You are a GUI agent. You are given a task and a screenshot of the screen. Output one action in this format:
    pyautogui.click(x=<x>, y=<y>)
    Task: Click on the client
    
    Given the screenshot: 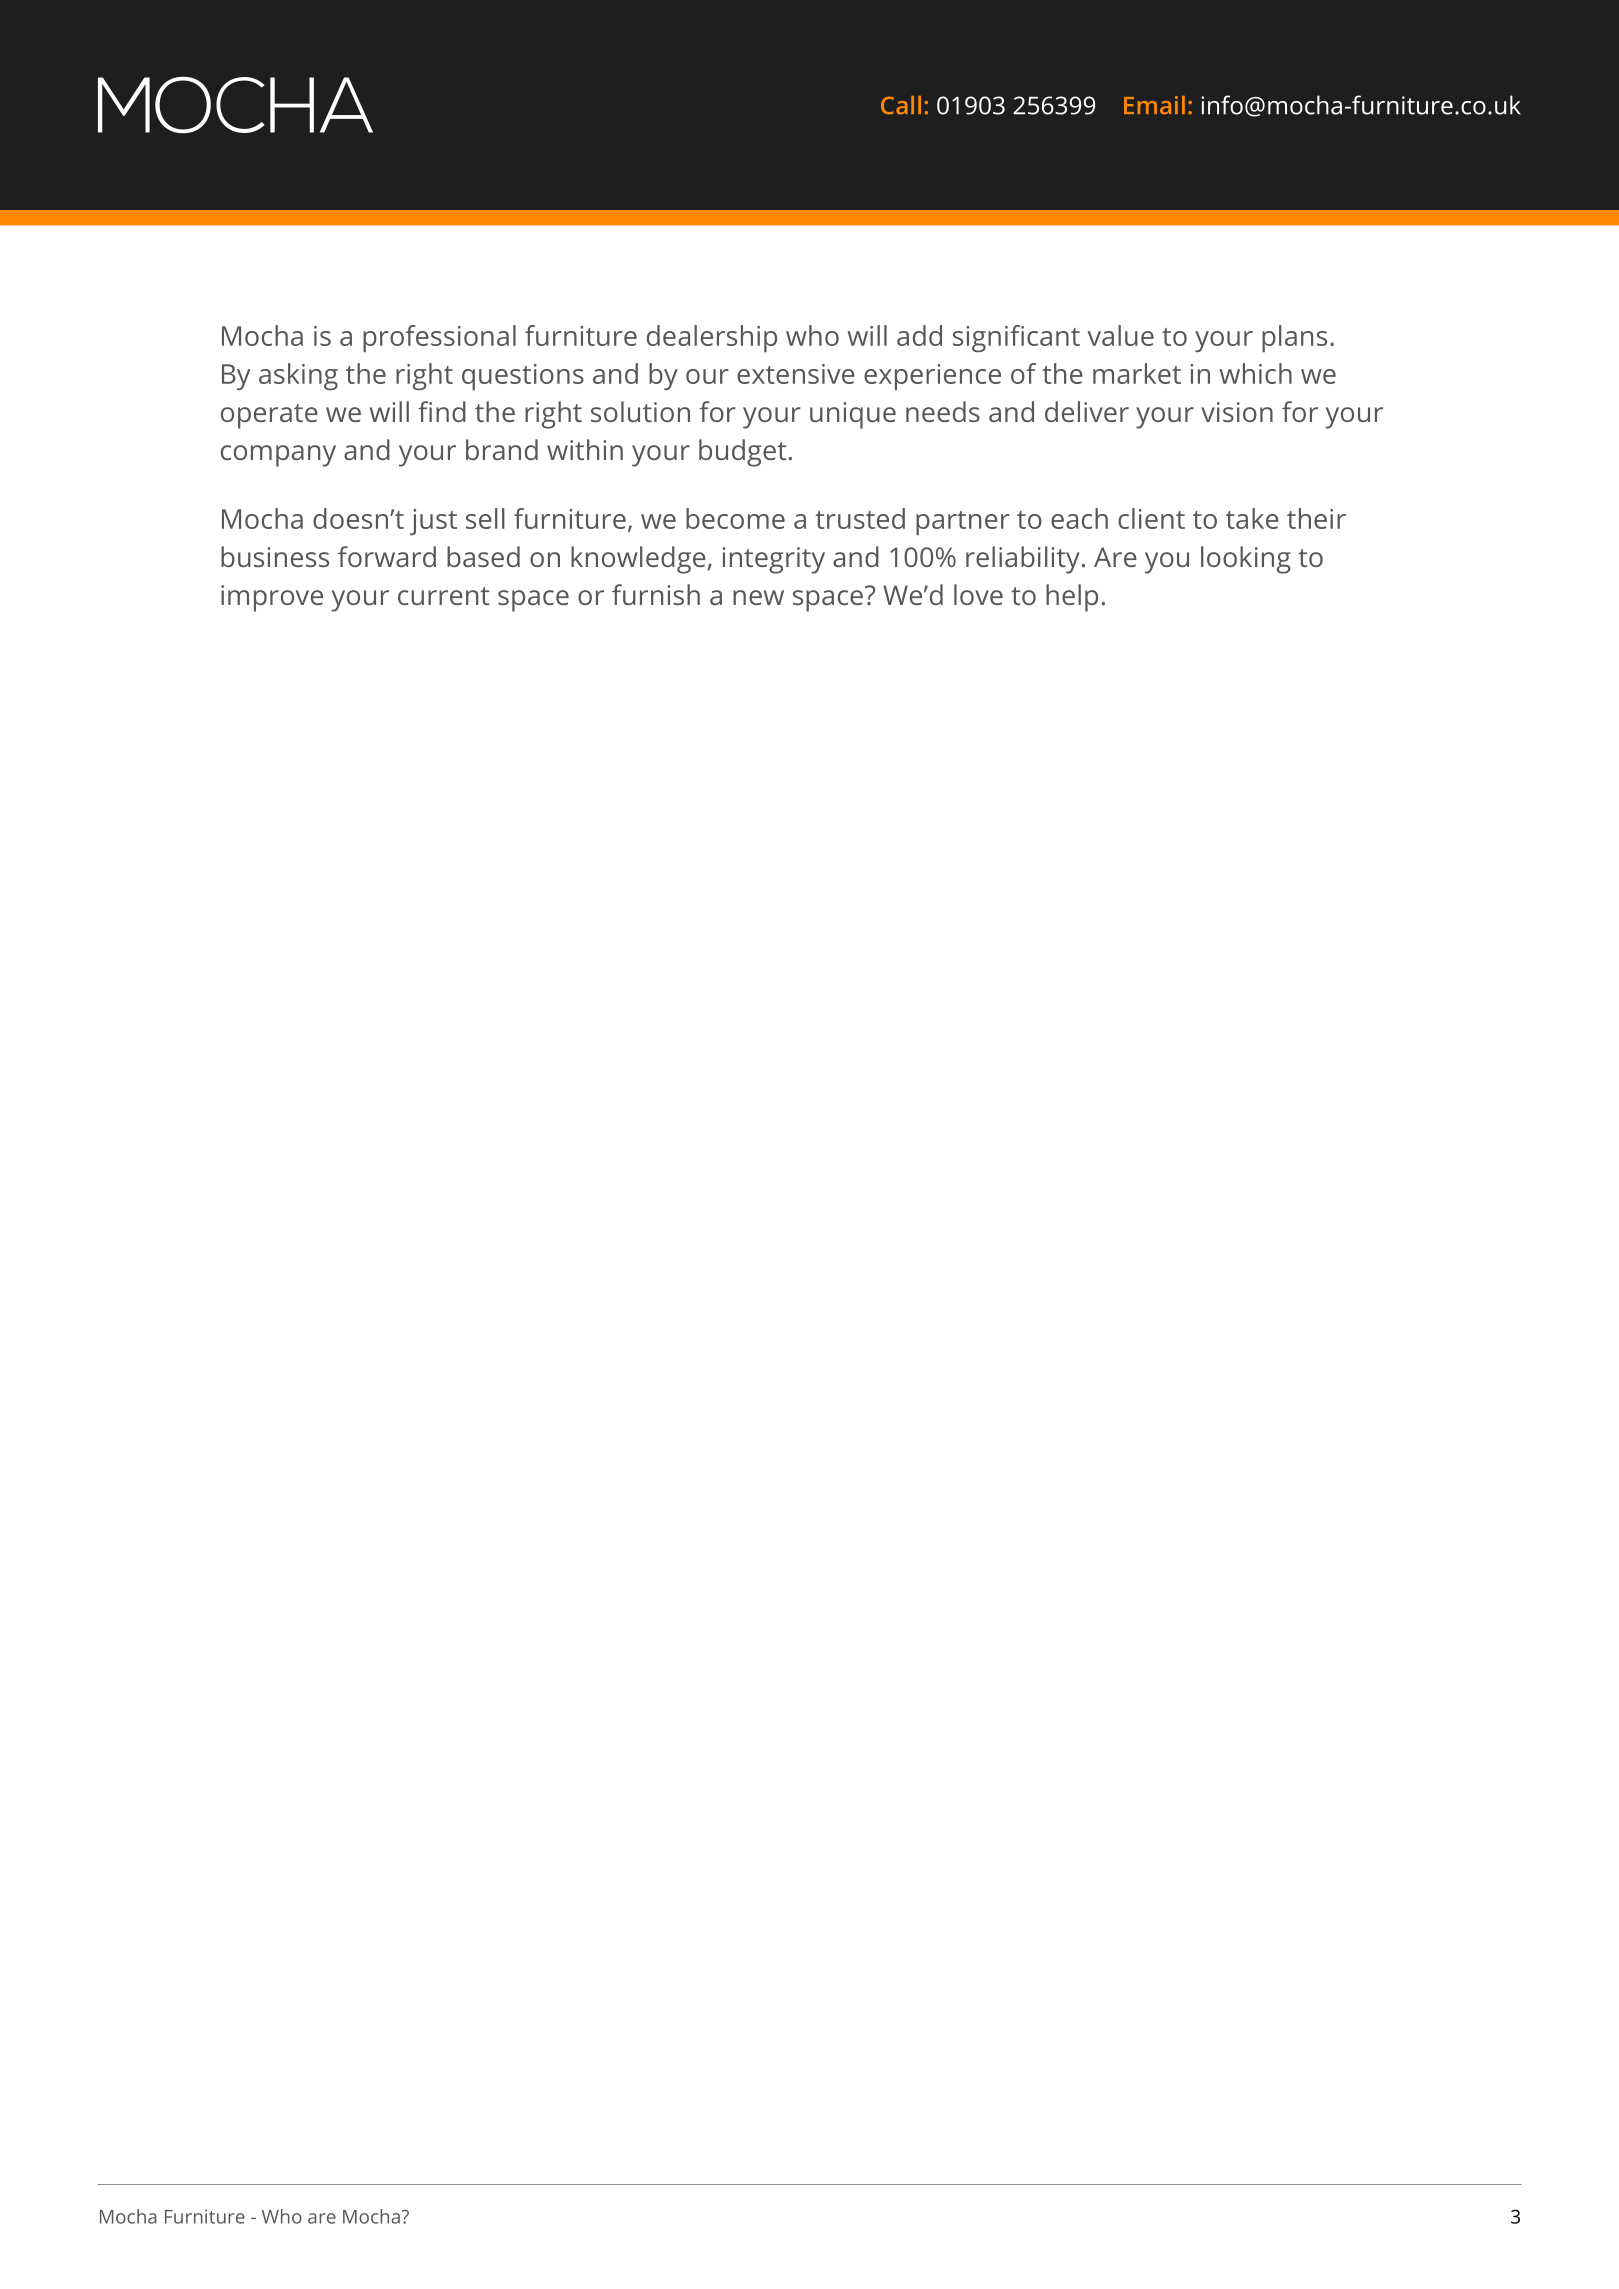 What is the action you would take?
    pyautogui.click(x=1151, y=518)
